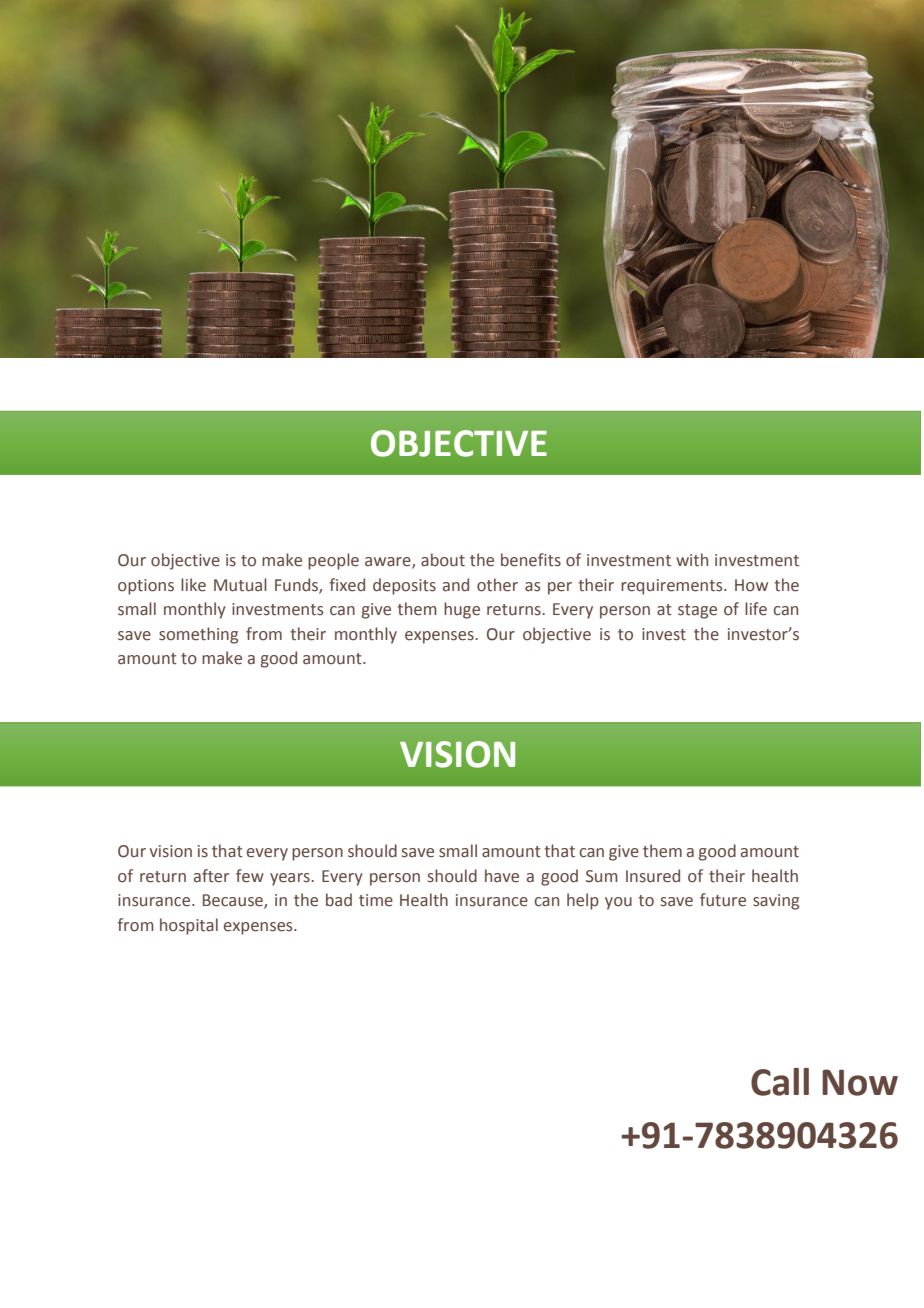 The image size is (924, 1308). I want to click on saving, so click(776, 902).
